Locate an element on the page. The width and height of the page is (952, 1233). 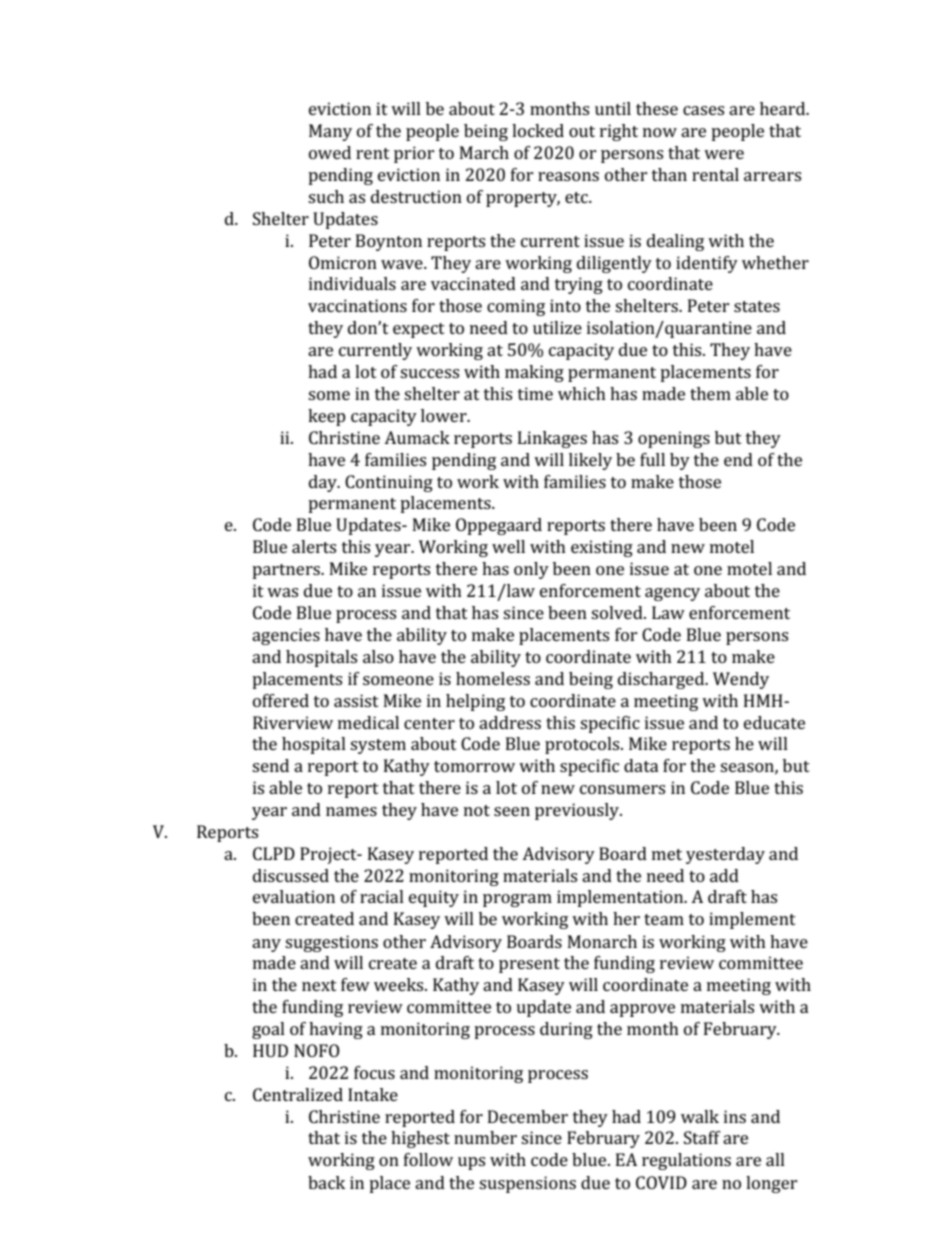
locked is located at coordinates (538, 130).
